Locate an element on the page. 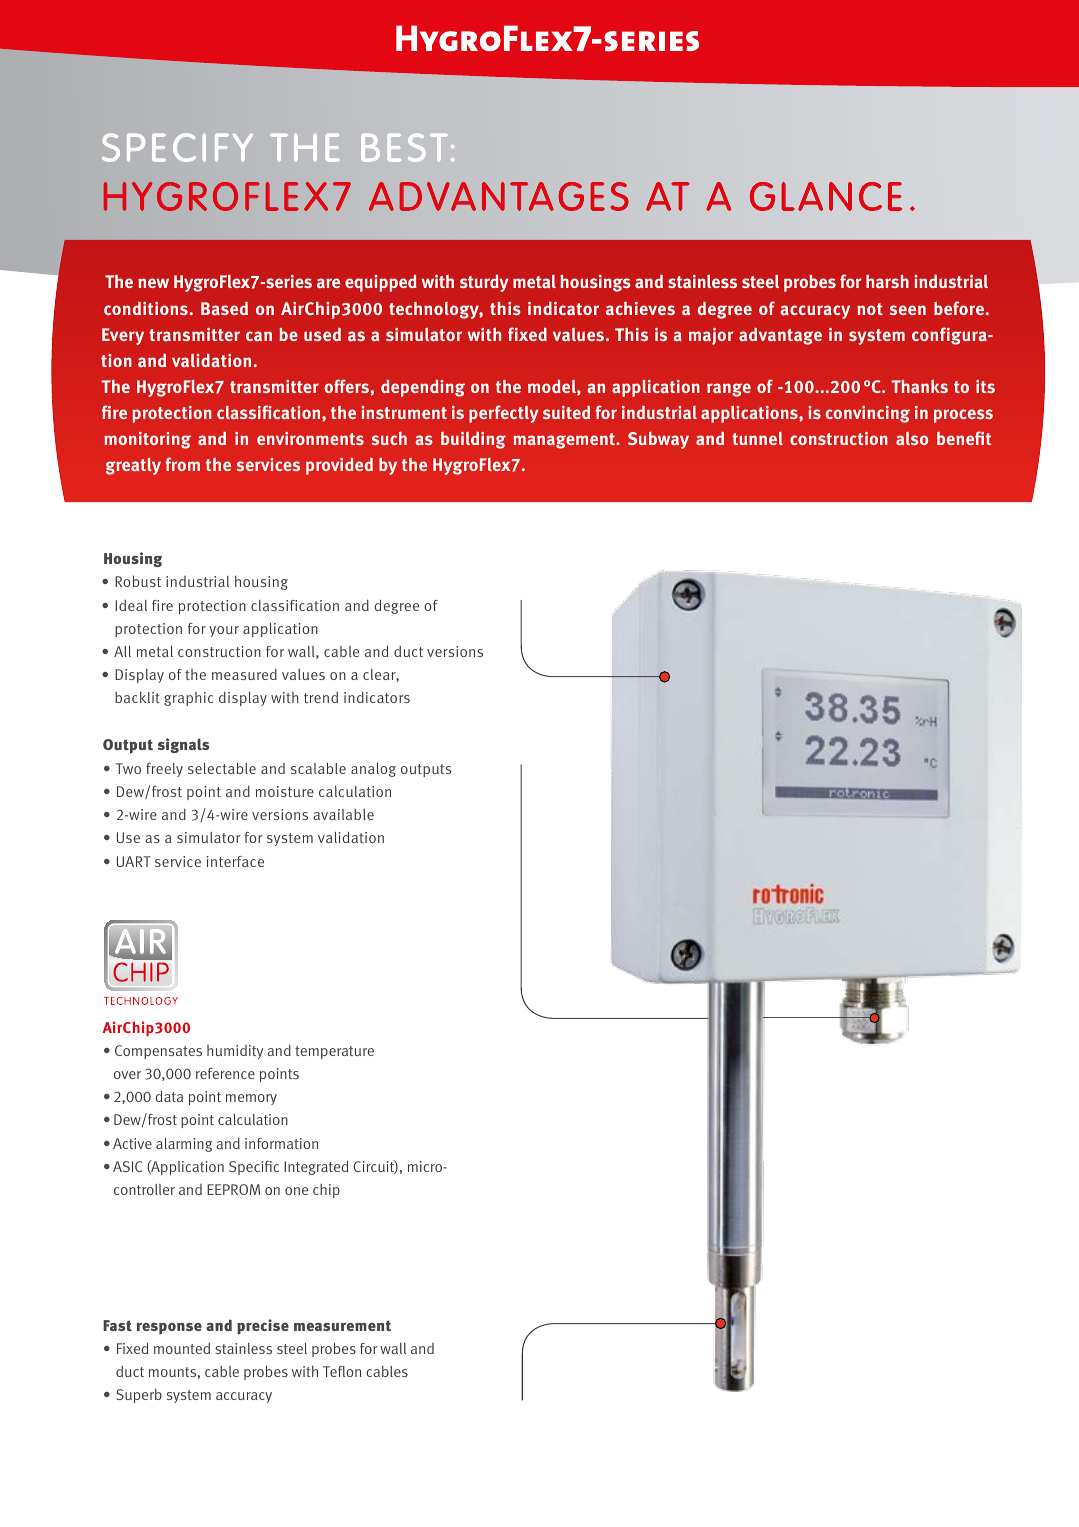  sturdy is located at coordinates (484, 283).
